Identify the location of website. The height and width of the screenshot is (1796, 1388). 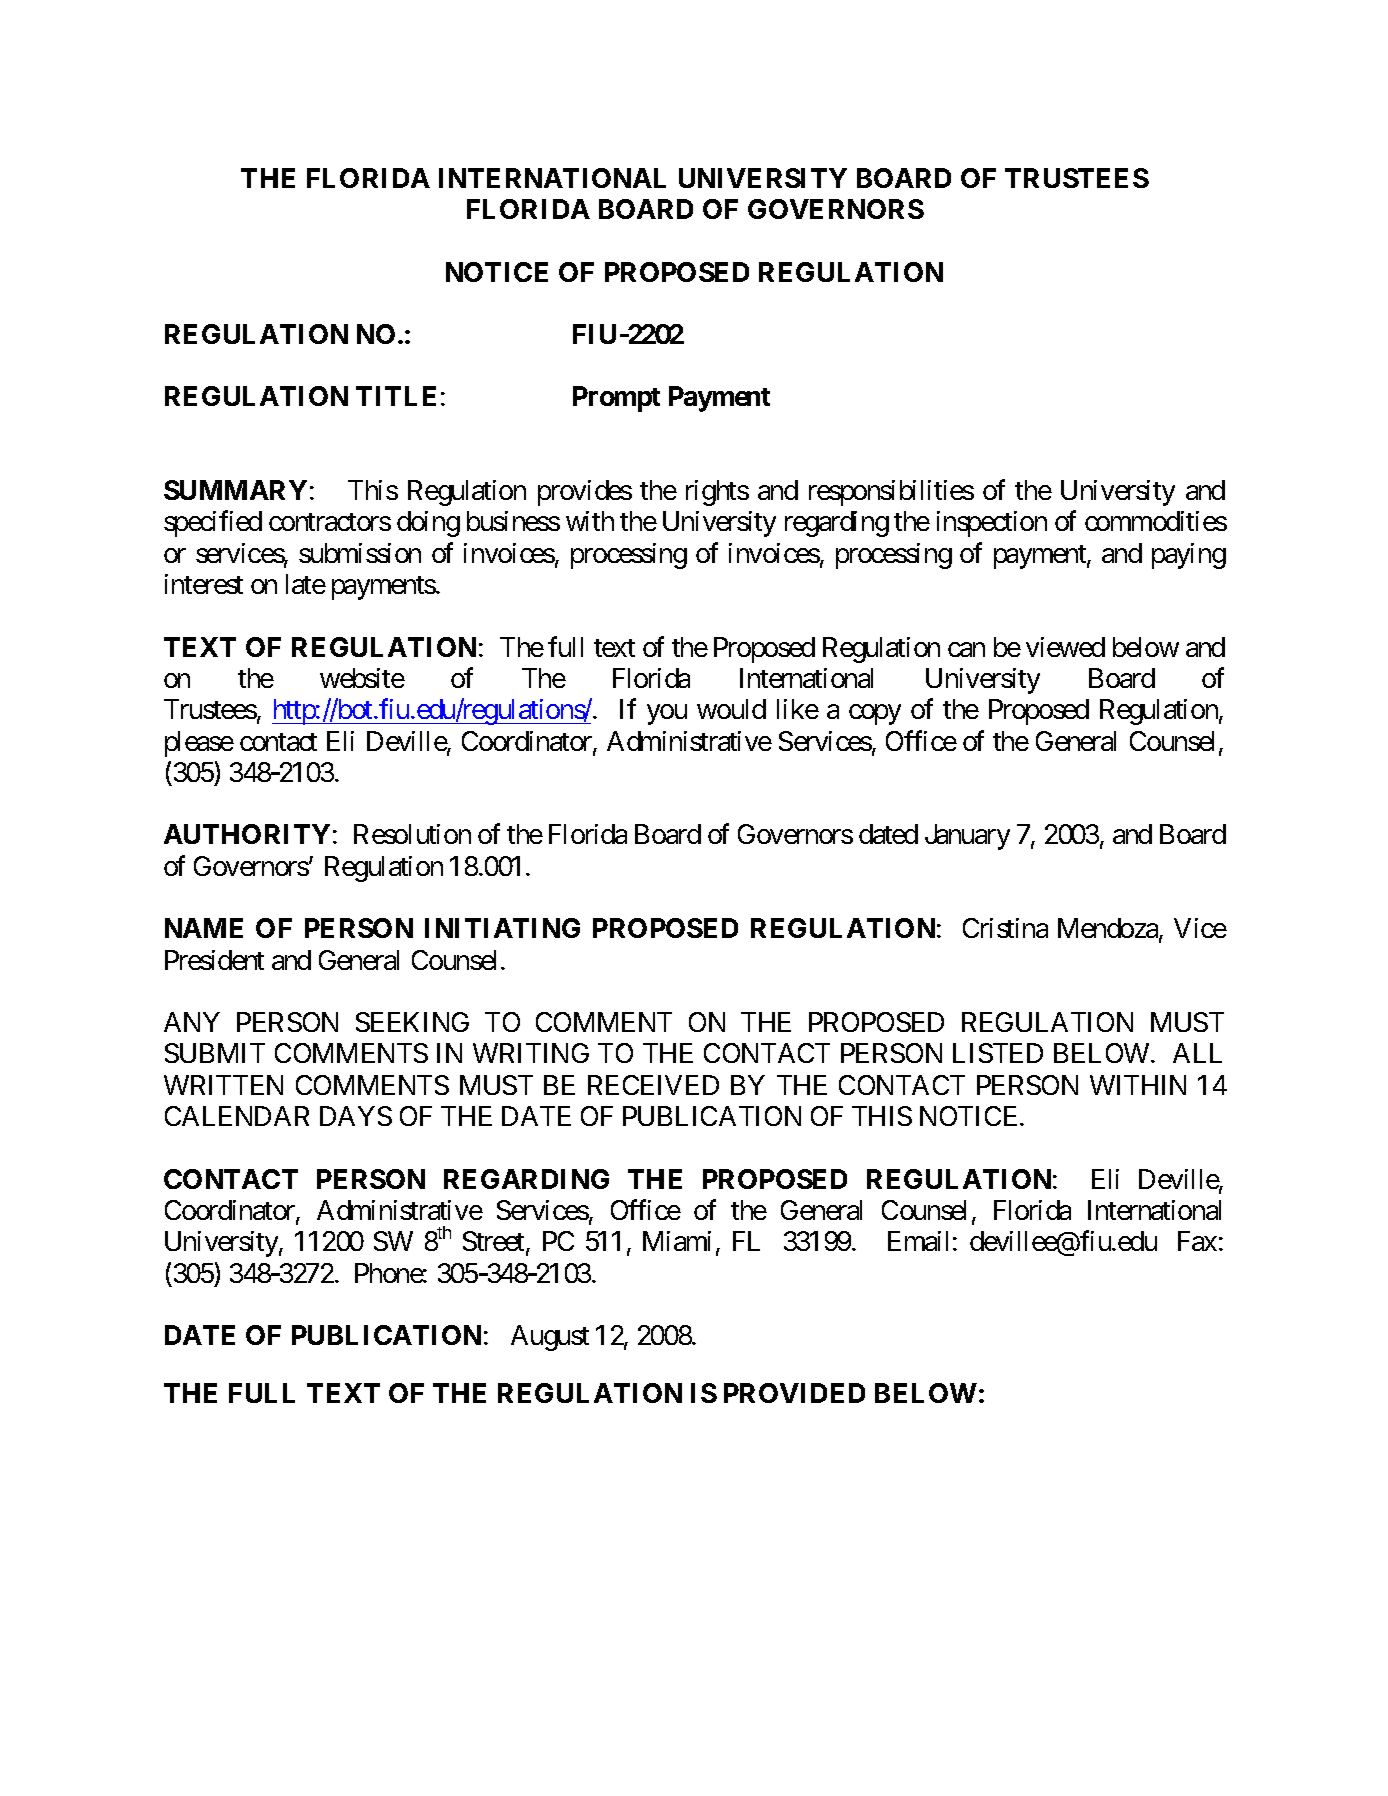
(362, 678).
